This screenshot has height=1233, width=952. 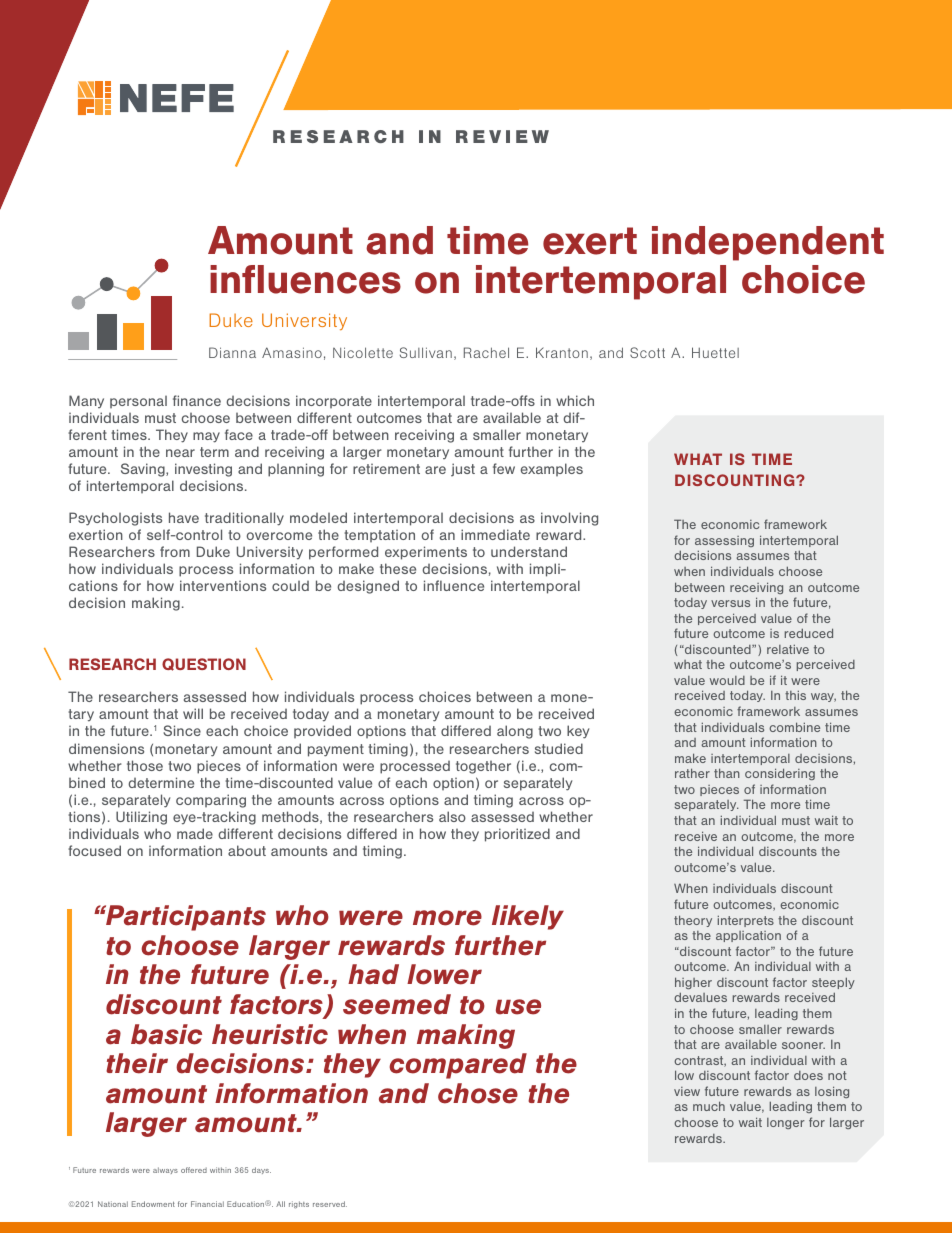 I want to click on longer, so click(x=785, y=1123).
